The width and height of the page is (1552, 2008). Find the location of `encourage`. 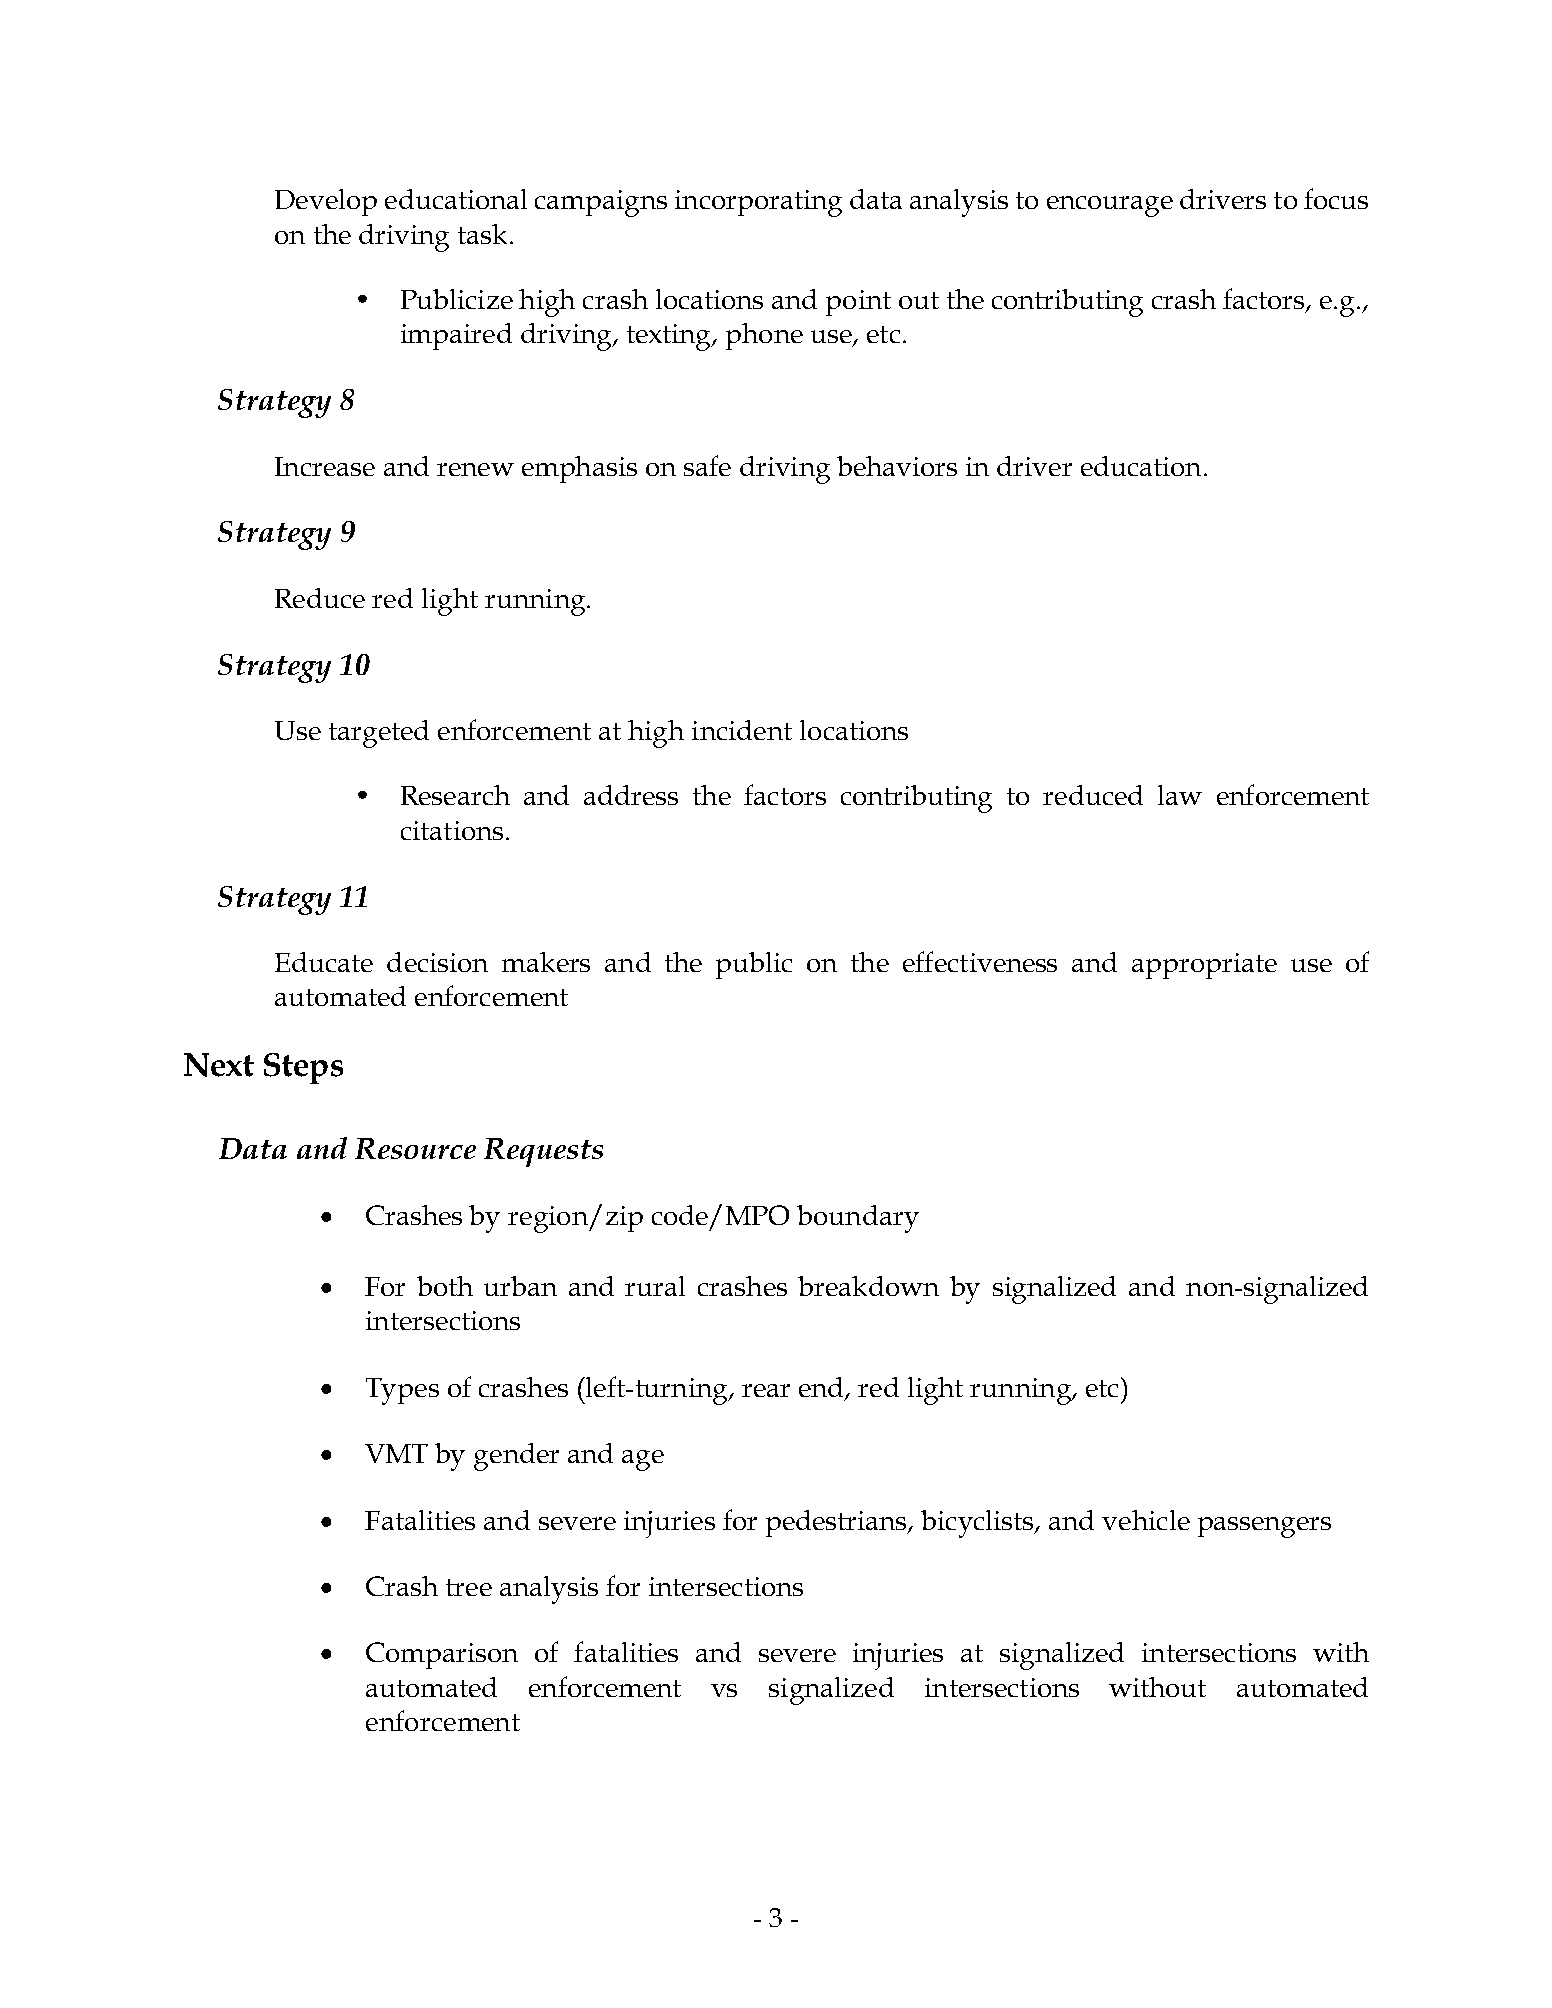

encourage is located at coordinates (1110, 206).
